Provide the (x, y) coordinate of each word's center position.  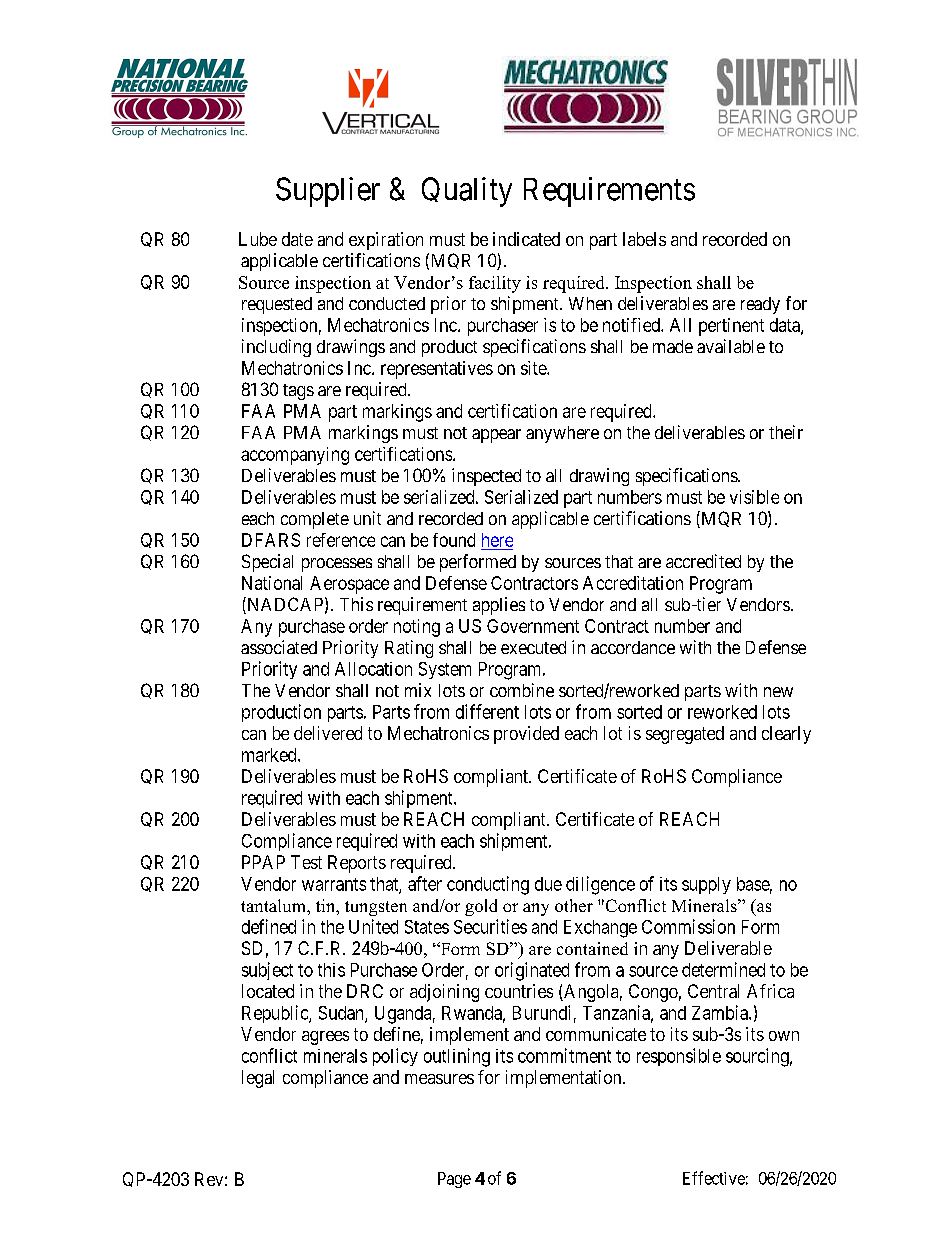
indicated (526, 239)
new (778, 692)
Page (454, 1180)
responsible (679, 1057)
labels (644, 239)
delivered (328, 733)
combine (522, 690)
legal (258, 1079)
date (297, 239)
